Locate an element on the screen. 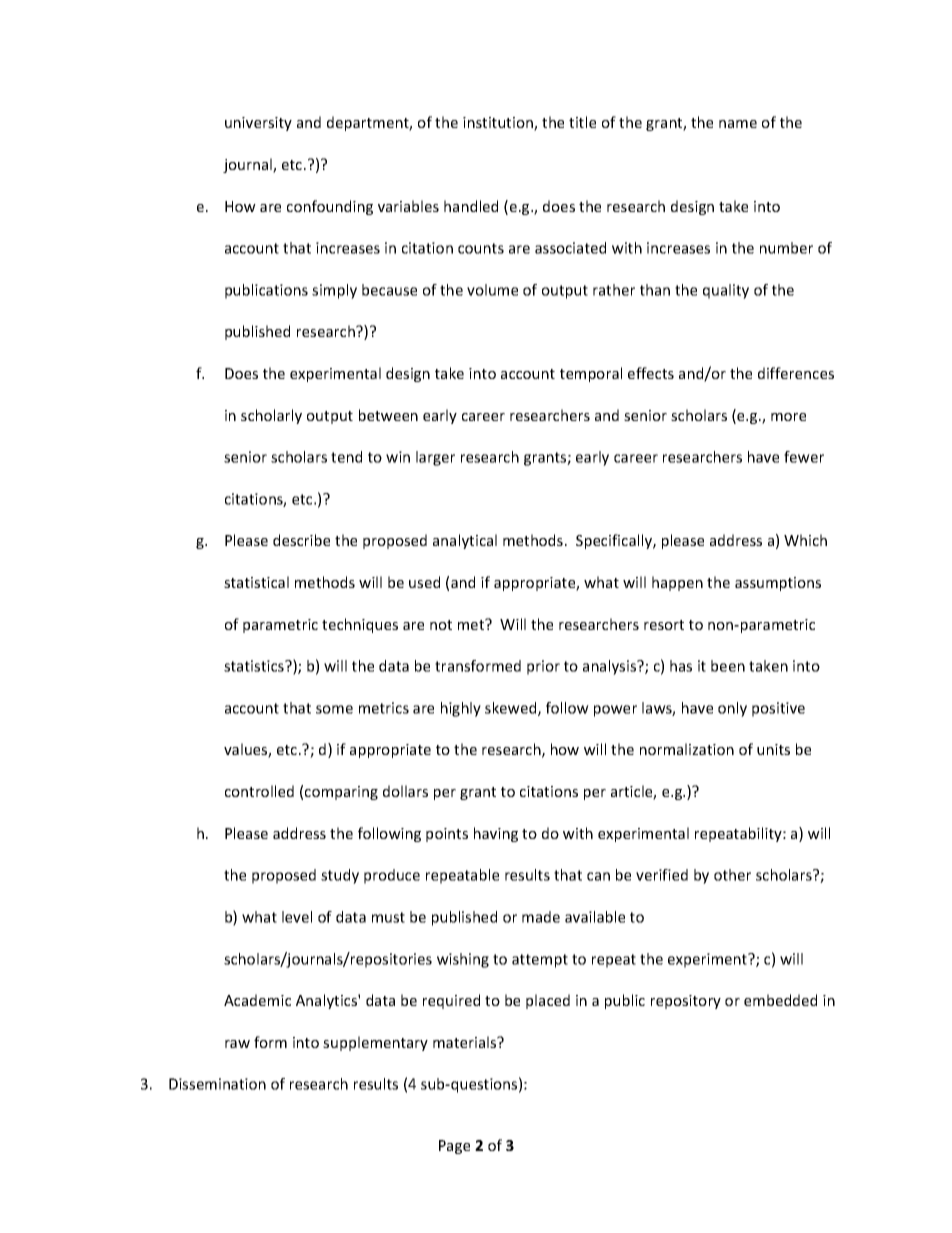  larger is located at coordinates (435, 458).
